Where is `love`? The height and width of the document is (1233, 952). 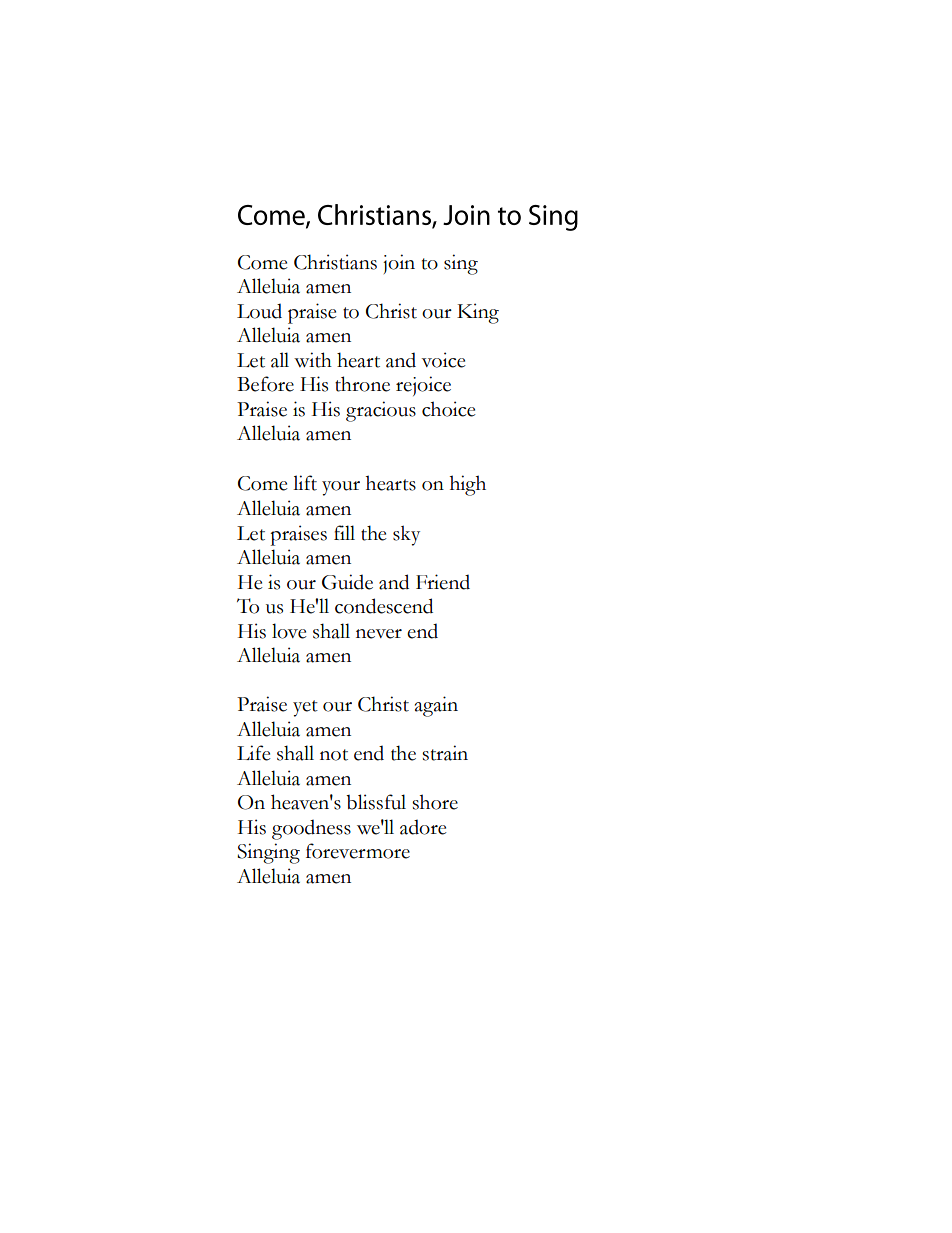
love is located at coordinates (289, 631).
